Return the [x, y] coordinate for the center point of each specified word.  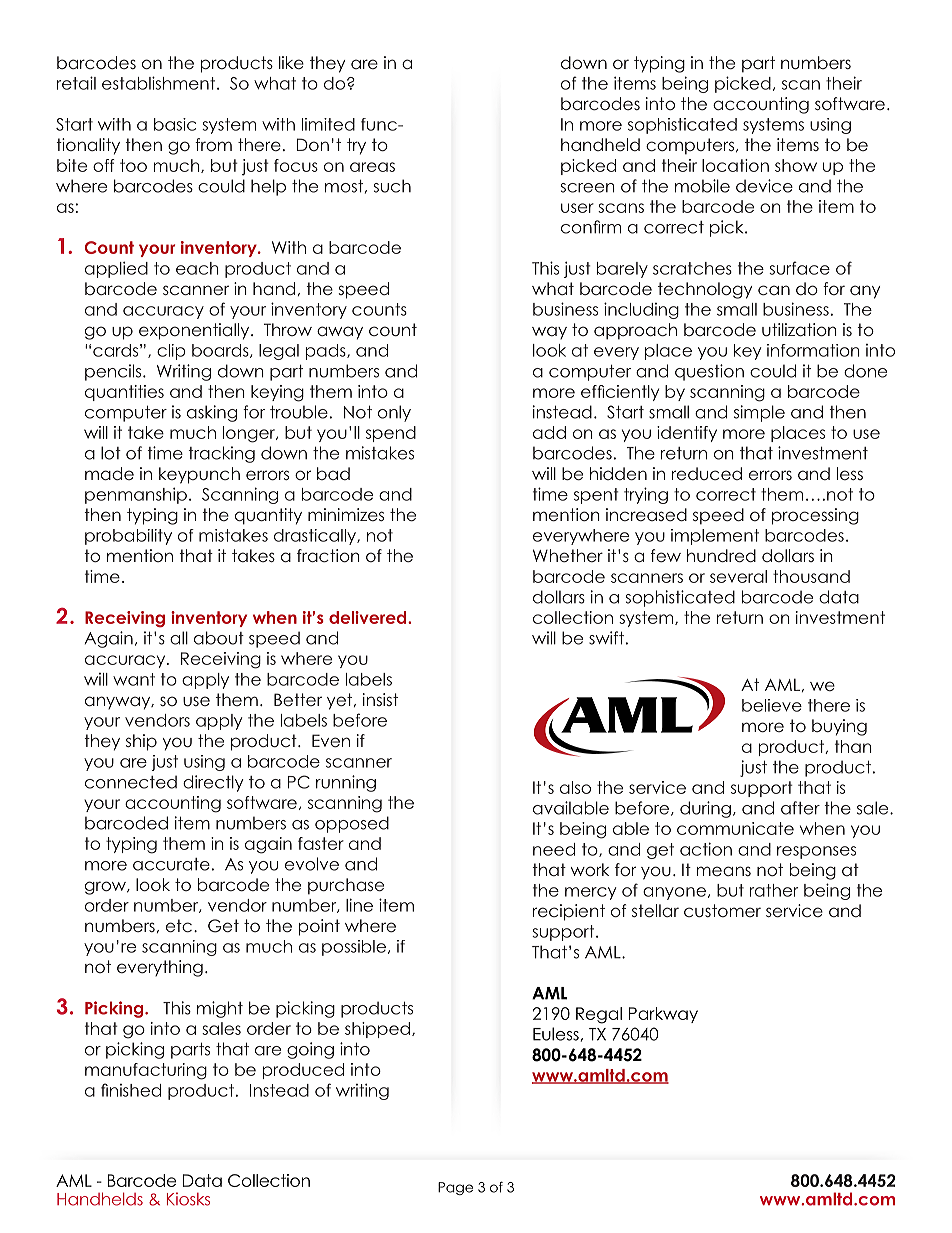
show [796, 165]
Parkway [663, 1015]
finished [131, 1090]
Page [455, 1188]
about [219, 638]
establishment [160, 83]
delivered [369, 617]
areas [372, 167]
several [738, 576]
